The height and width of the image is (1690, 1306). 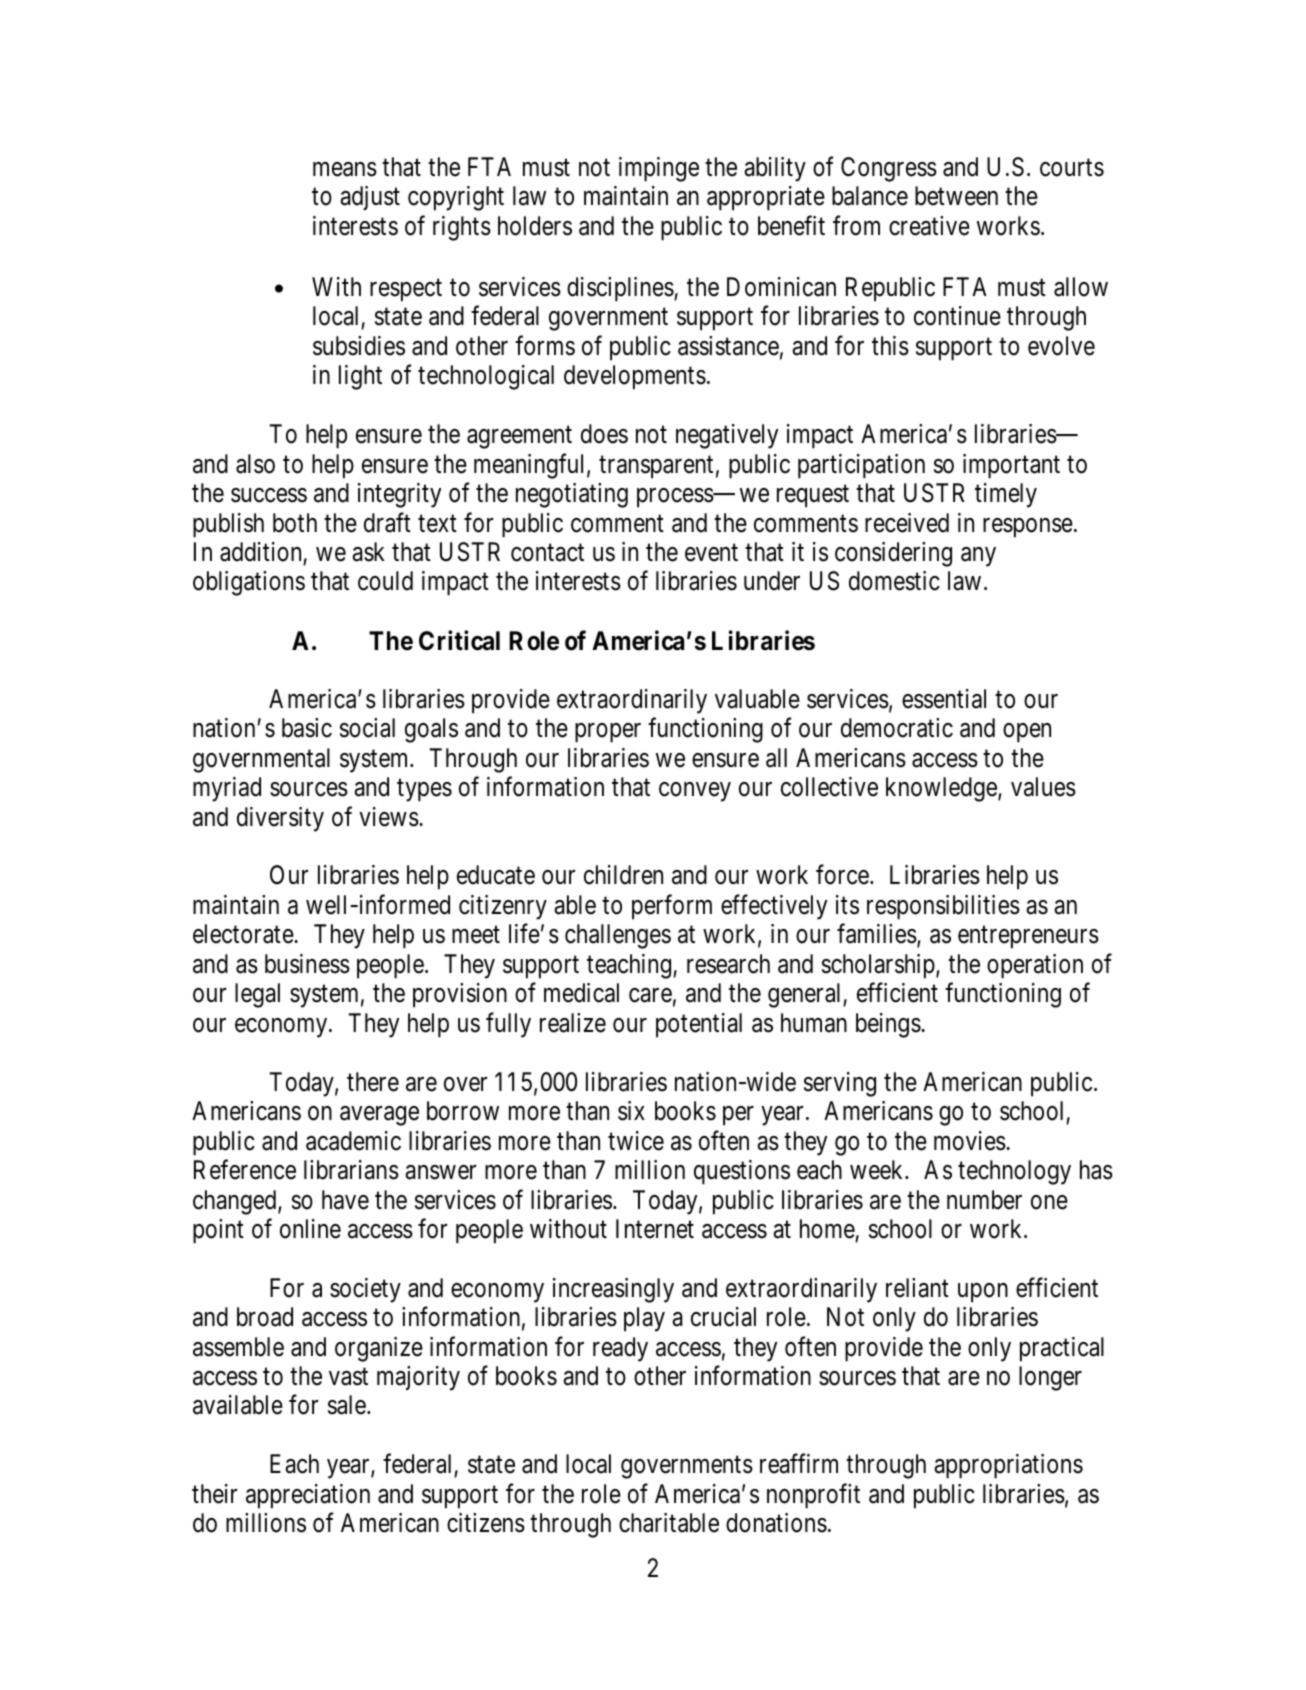 I want to click on there, so click(x=373, y=1082).
